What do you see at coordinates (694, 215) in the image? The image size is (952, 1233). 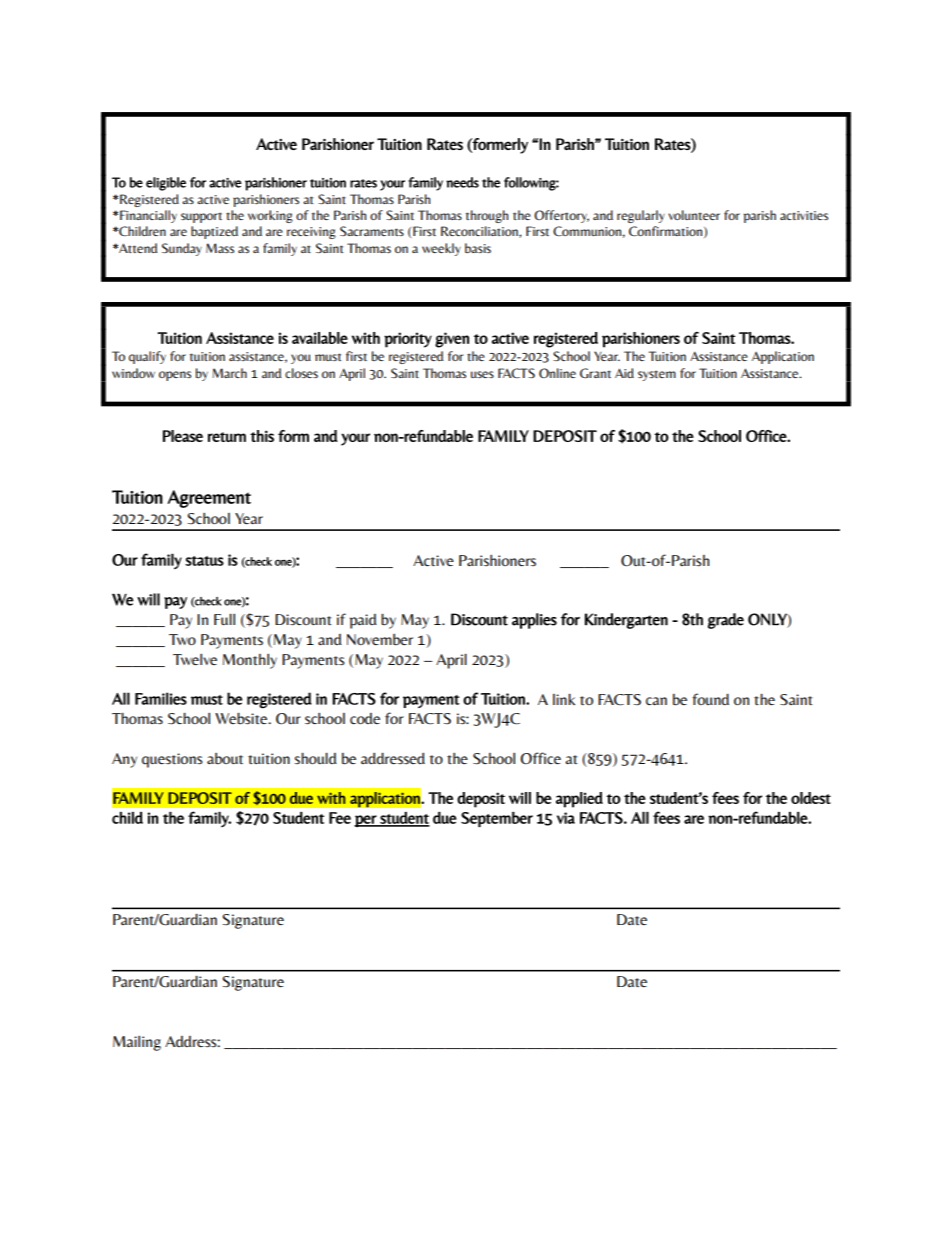 I see `volunteer` at bounding box center [694, 215].
